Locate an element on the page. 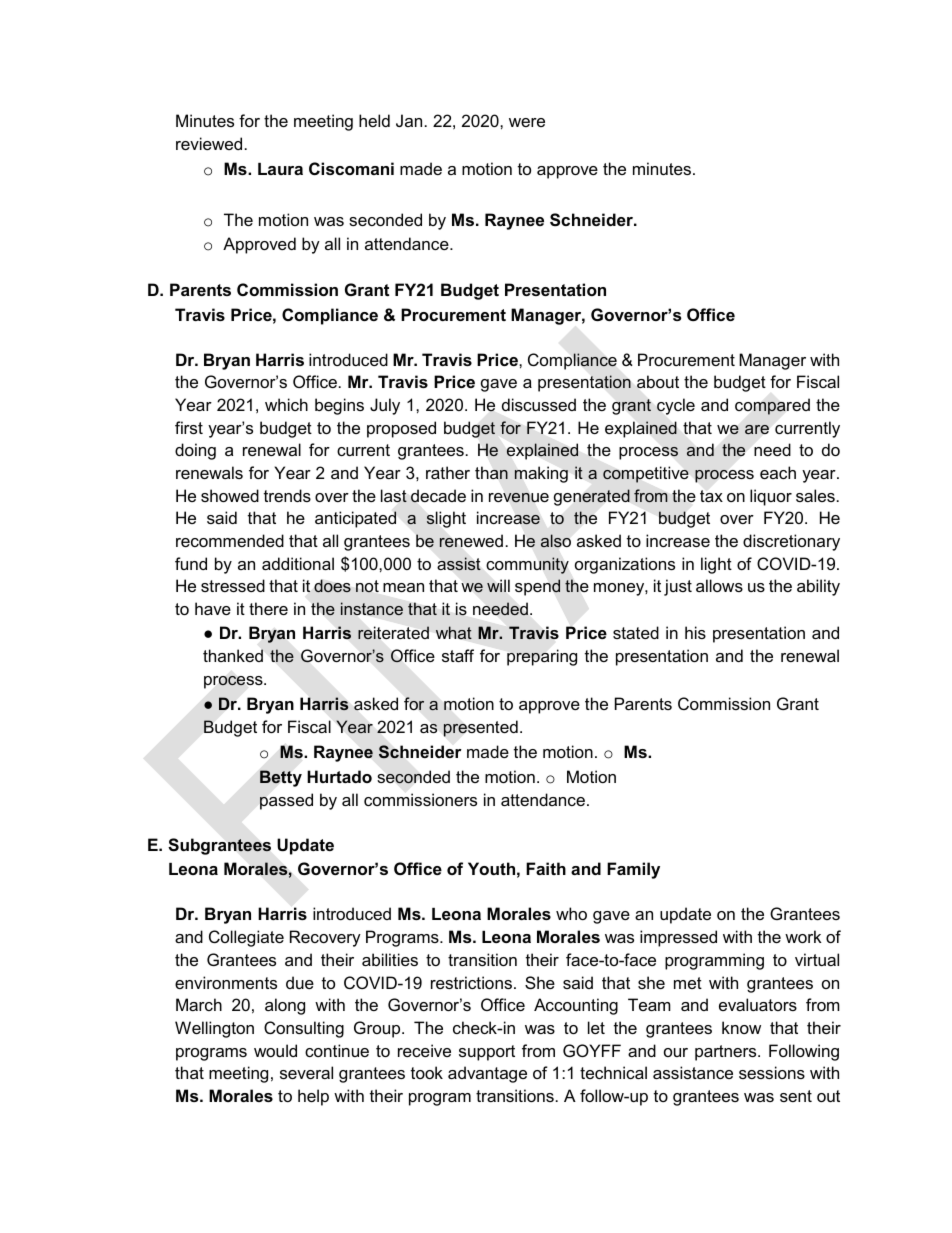 The image size is (952, 1233). allows is located at coordinates (719, 585).
